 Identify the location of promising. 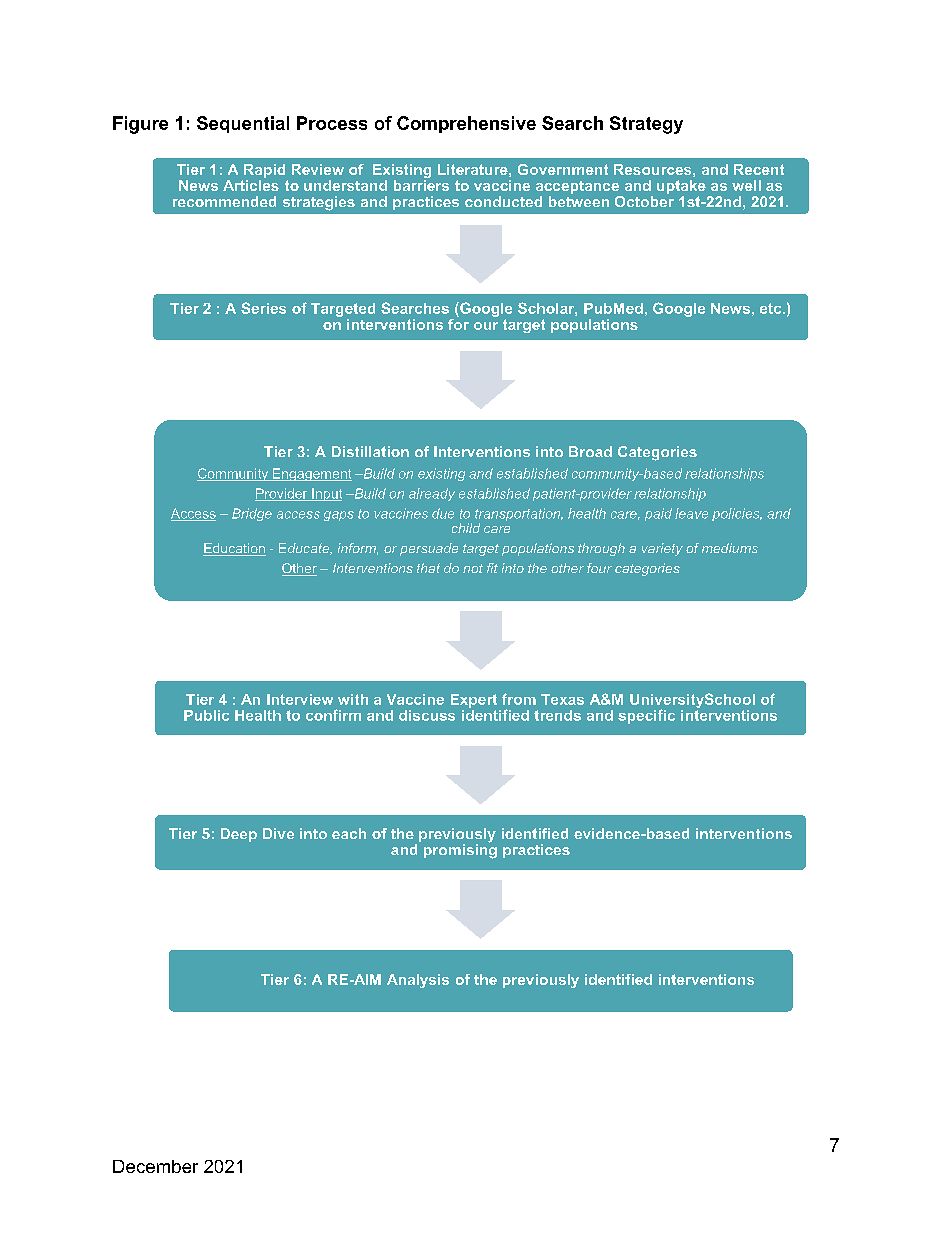
(460, 850).
